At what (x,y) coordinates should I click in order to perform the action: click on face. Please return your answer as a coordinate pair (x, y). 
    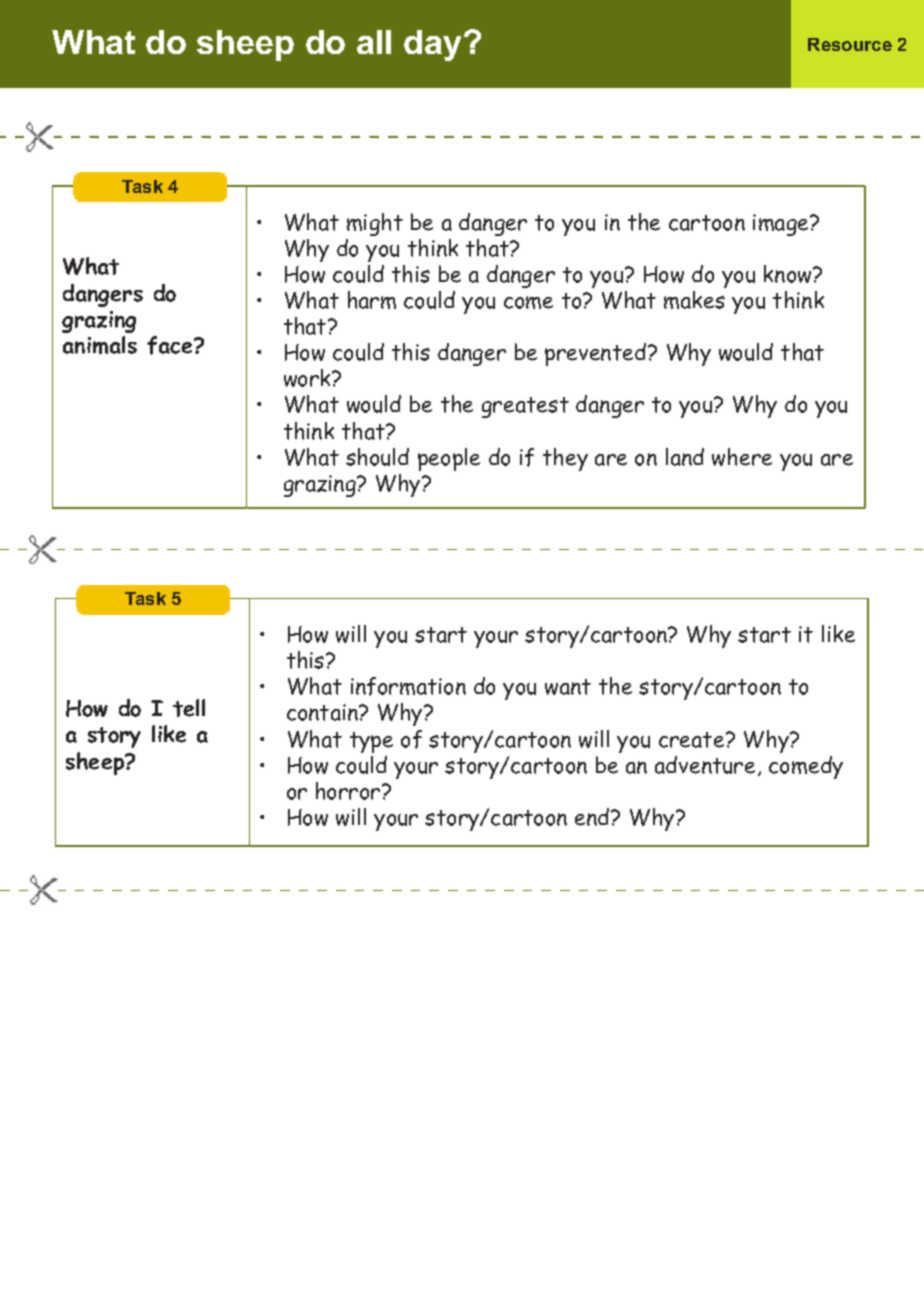
    Looking at the image, I should click on (171, 345).
